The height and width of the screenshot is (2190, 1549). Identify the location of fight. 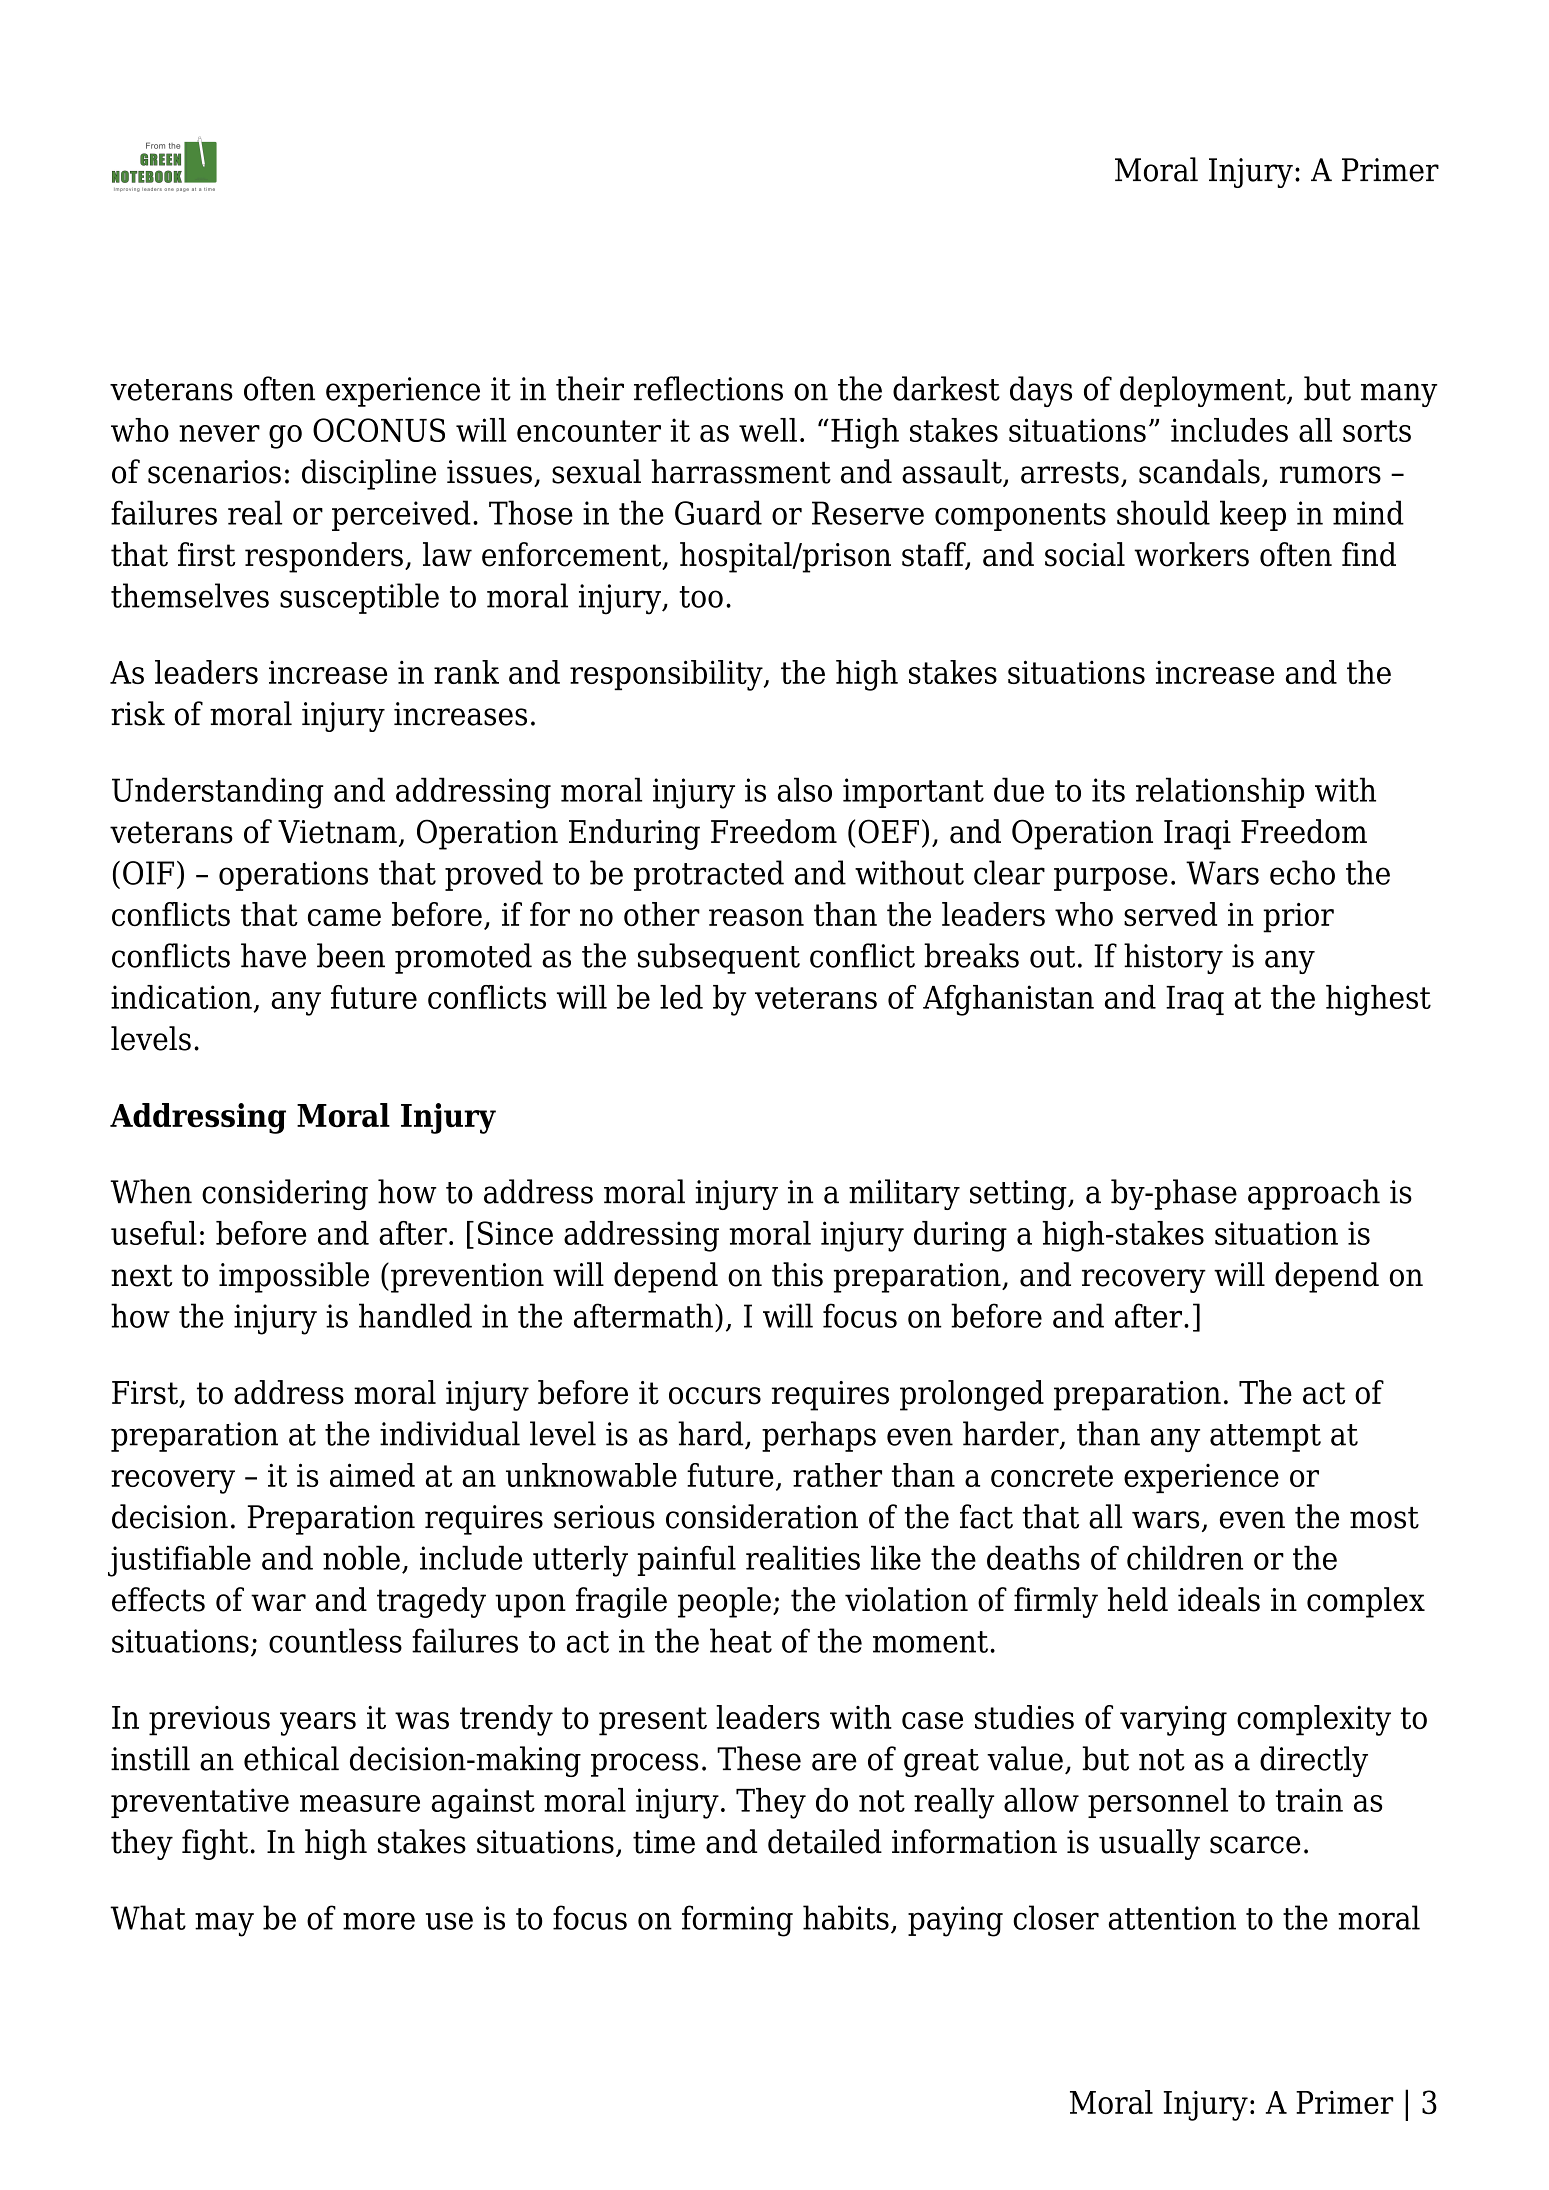
(215, 1844).
